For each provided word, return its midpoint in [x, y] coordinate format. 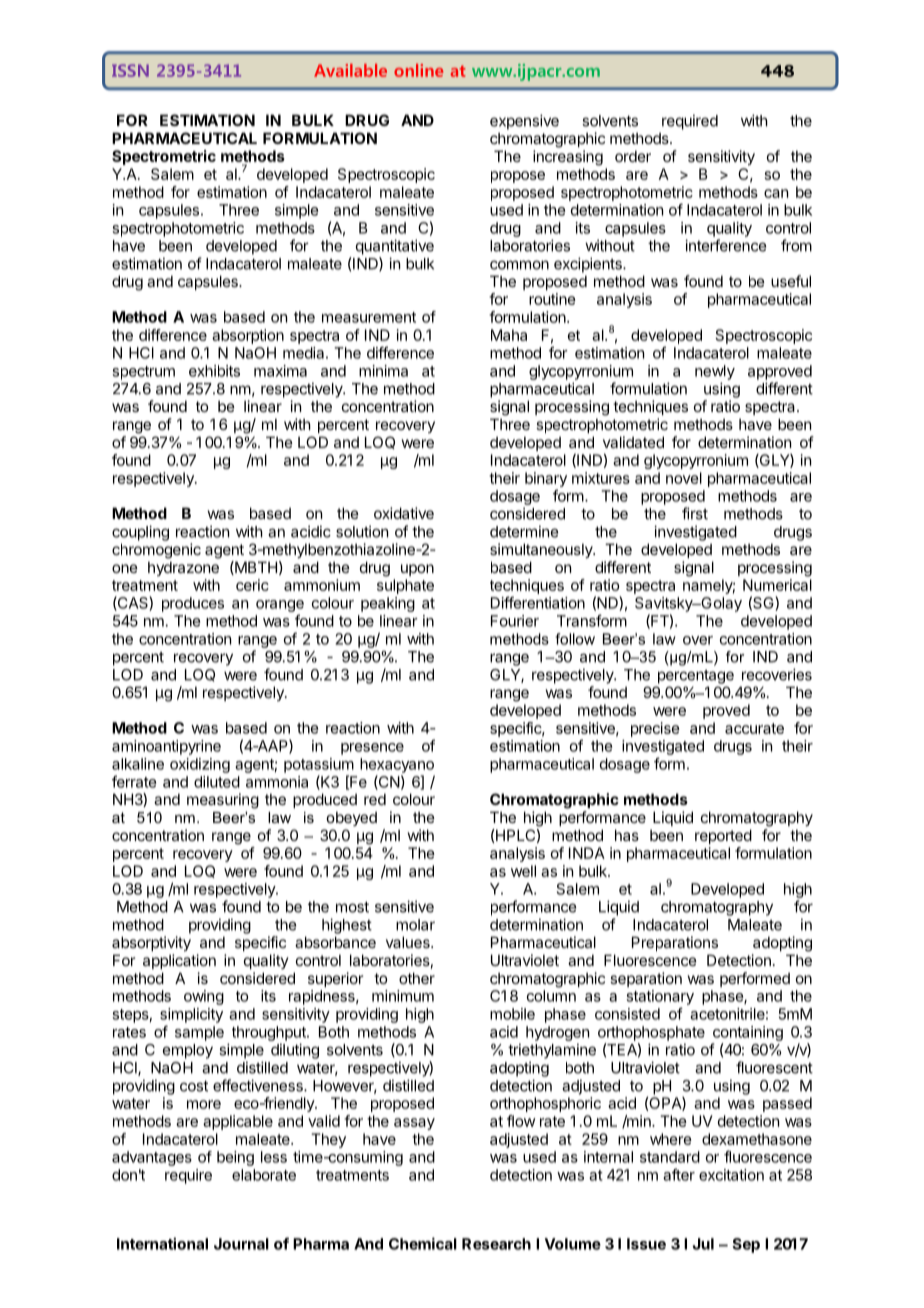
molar [415, 925]
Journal [241, 1244]
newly [715, 372]
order [633, 156]
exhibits [214, 371]
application [179, 961]
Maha [509, 335]
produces [193, 604]
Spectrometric [164, 157]
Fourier [515, 621]
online [418, 70]
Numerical [777, 585]
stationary [660, 997]
